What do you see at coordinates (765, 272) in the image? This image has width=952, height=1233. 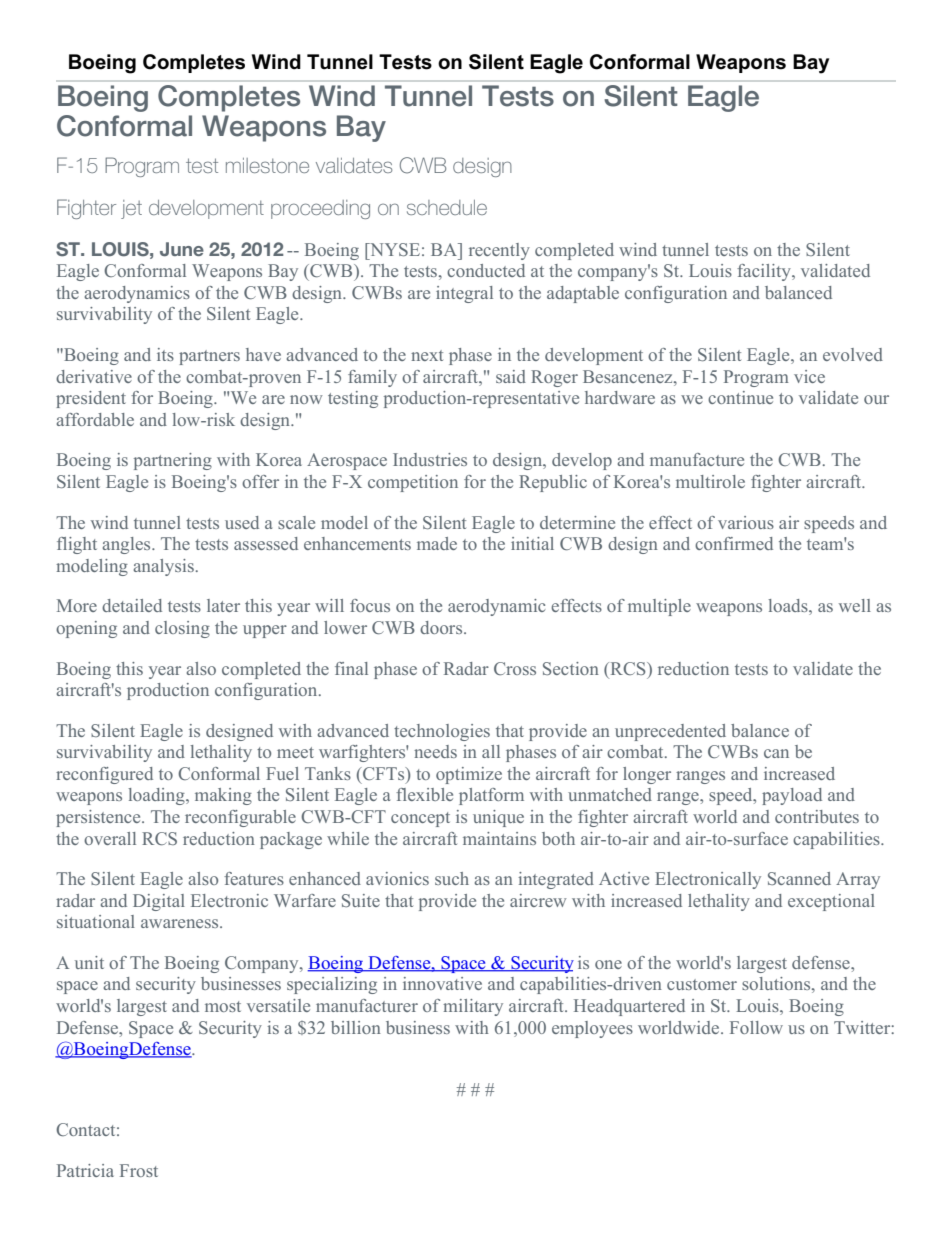 I see `facility` at bounding box center [765, 272].
